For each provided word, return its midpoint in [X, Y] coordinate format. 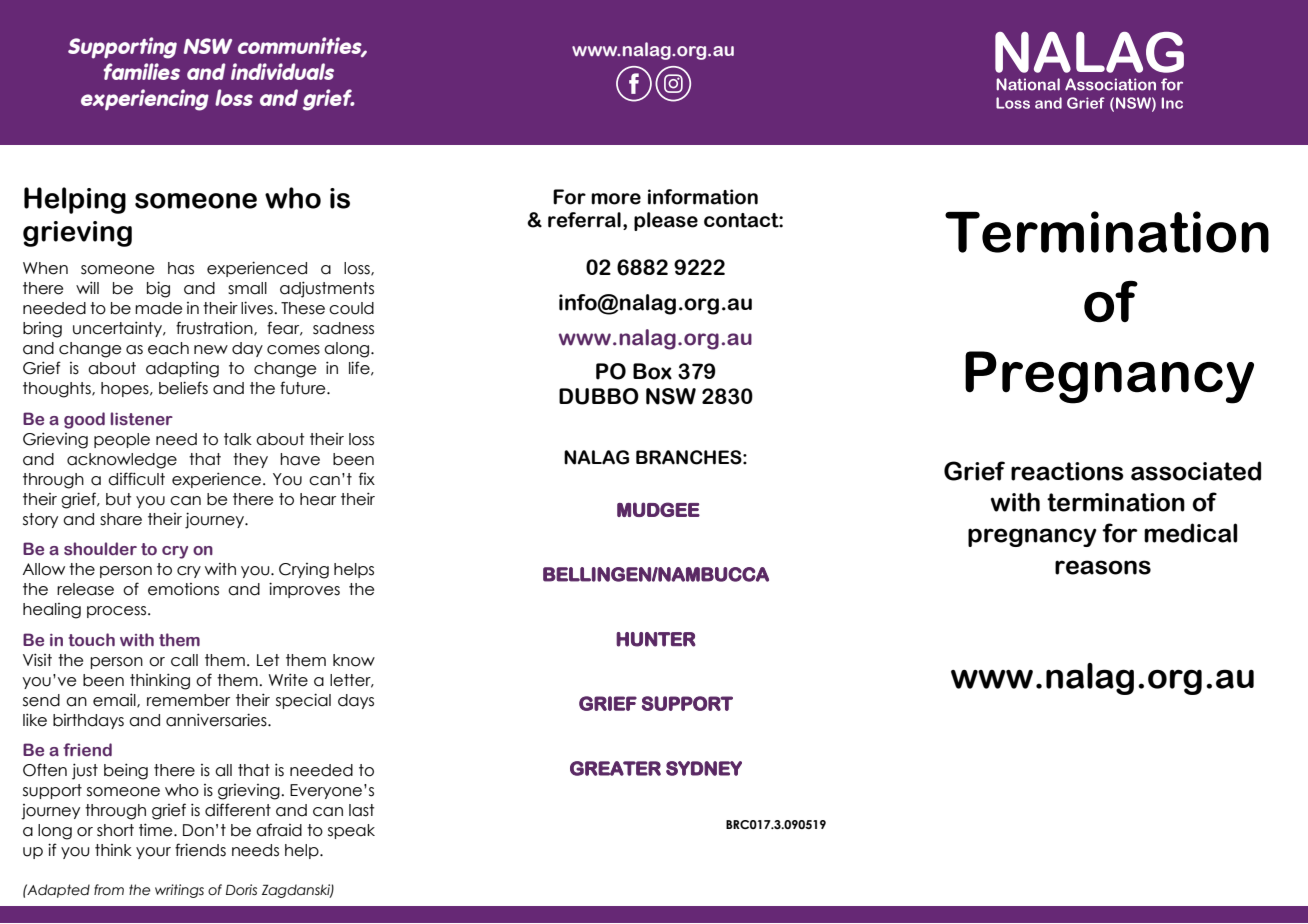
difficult [136, 479]
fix [367, 478]
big [158, 289]
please [666, 221]
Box [652, 371]
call [184, 660]
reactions [1067, 471]
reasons [1103, 567]
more [616, 199]
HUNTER [656, 639]
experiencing [145, 100]
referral [584, 220]
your [153, 853]
